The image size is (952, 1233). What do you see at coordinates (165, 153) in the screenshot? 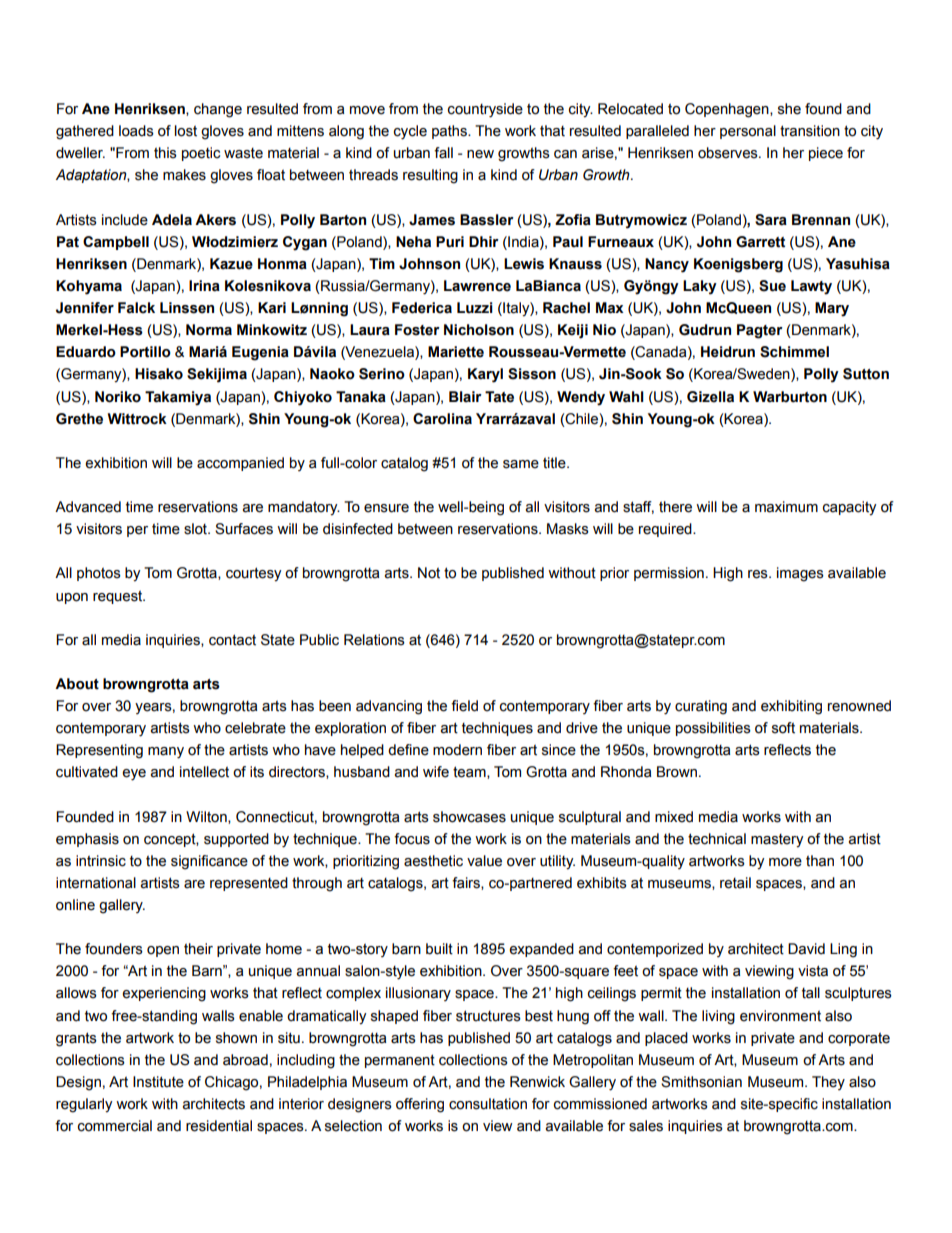
I see `this` at bounding box center [165, 153].
